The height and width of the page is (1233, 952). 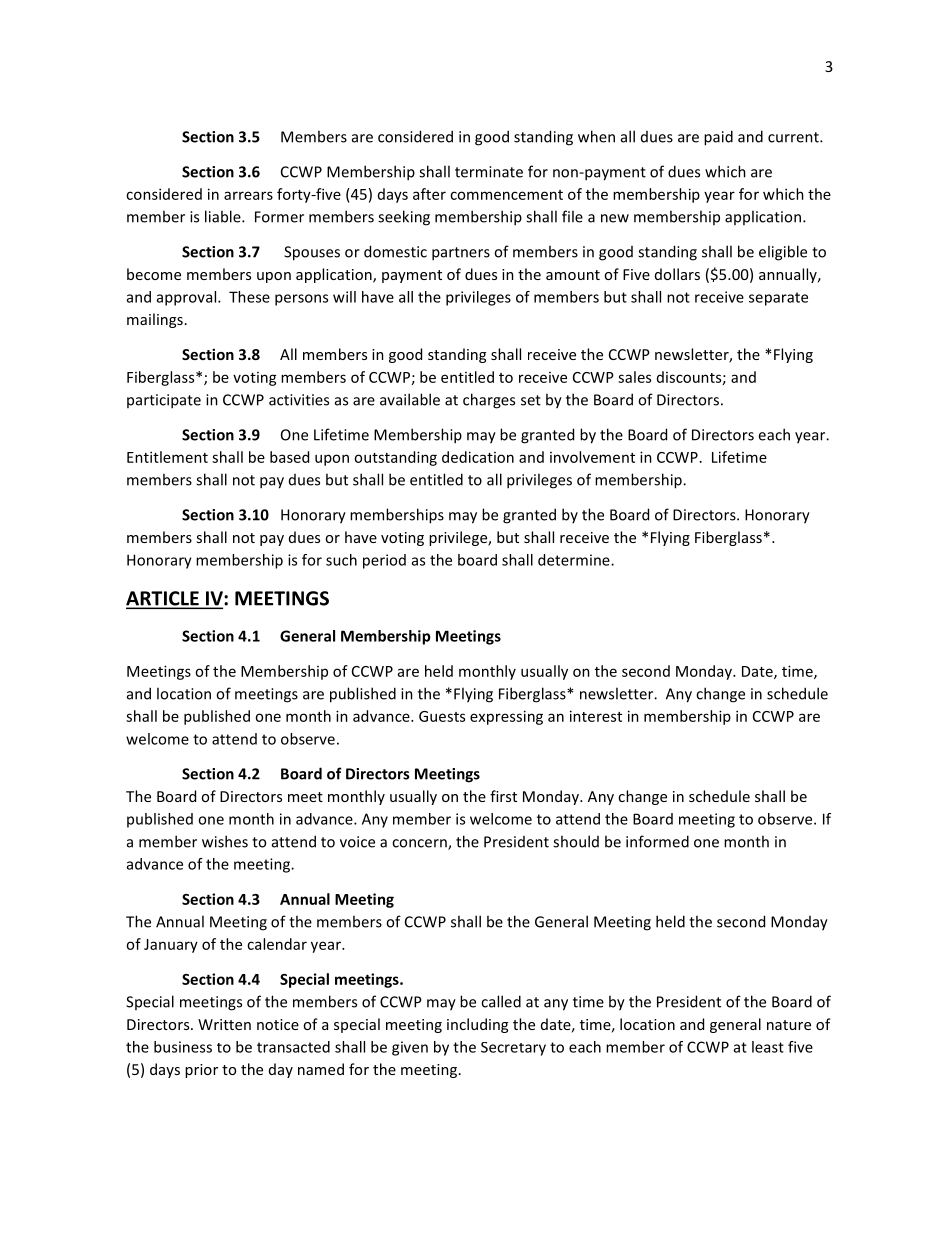 What do you see at coordinates (224, 1024) in the page?
I see `Written` at bounding box center [224, 1024].
